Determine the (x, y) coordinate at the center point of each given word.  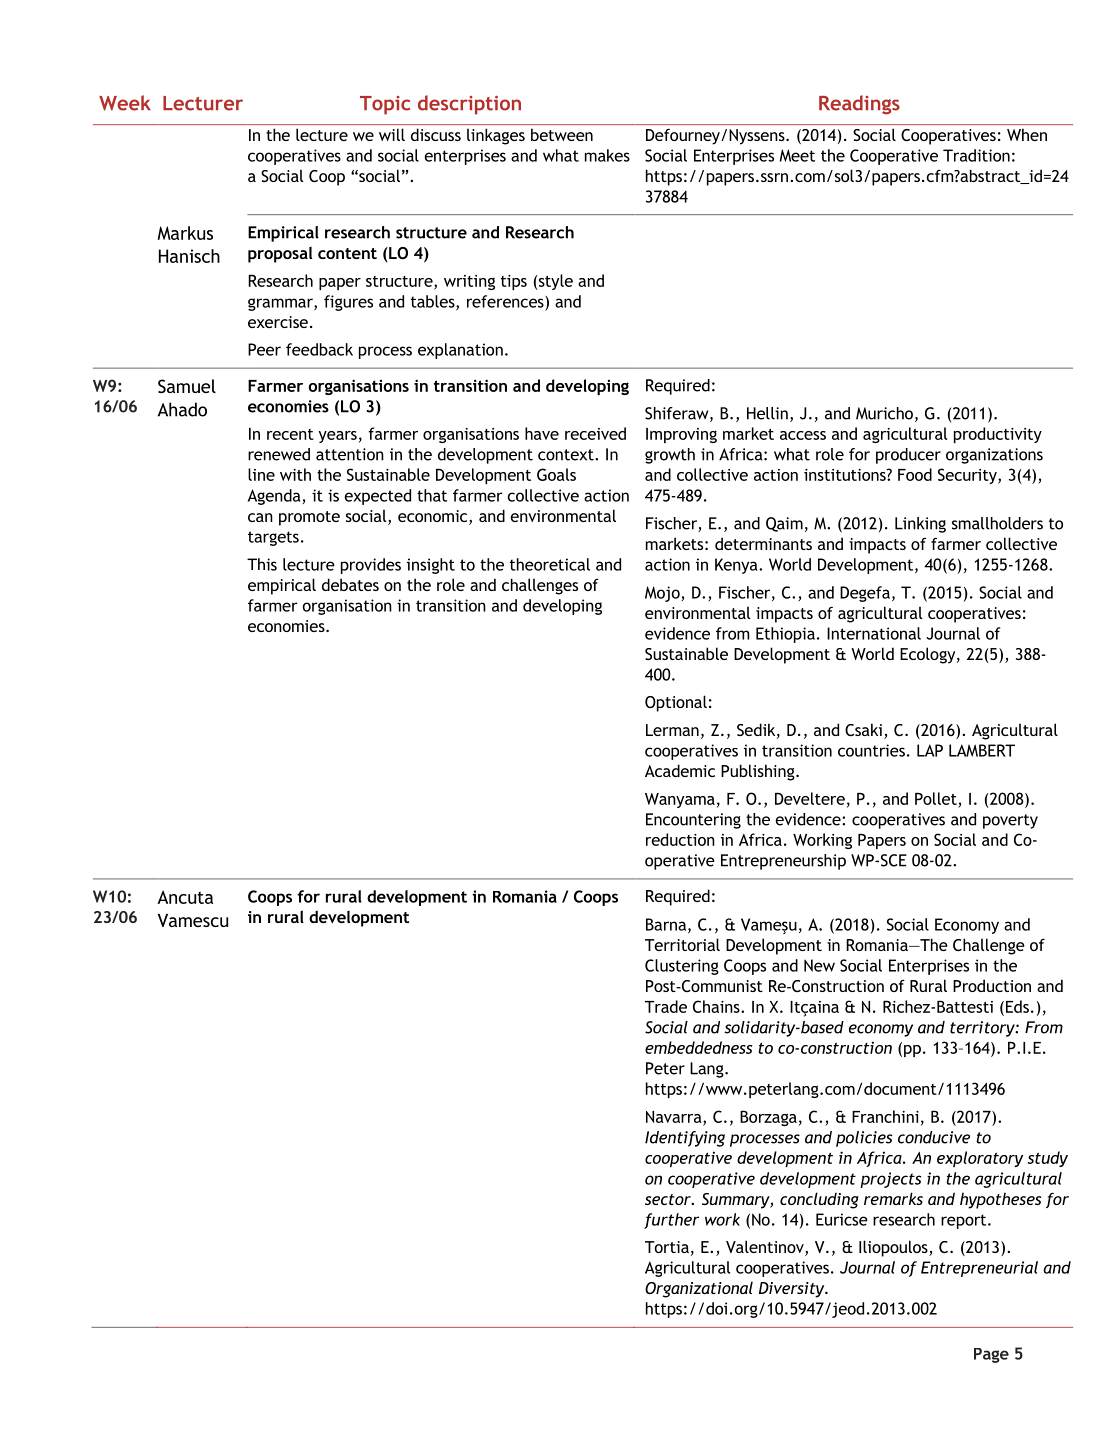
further (671, 1221)
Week (125, 103)
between (562, 135)
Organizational (699, 1289)
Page (991, 1355)
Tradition (976, 155)
